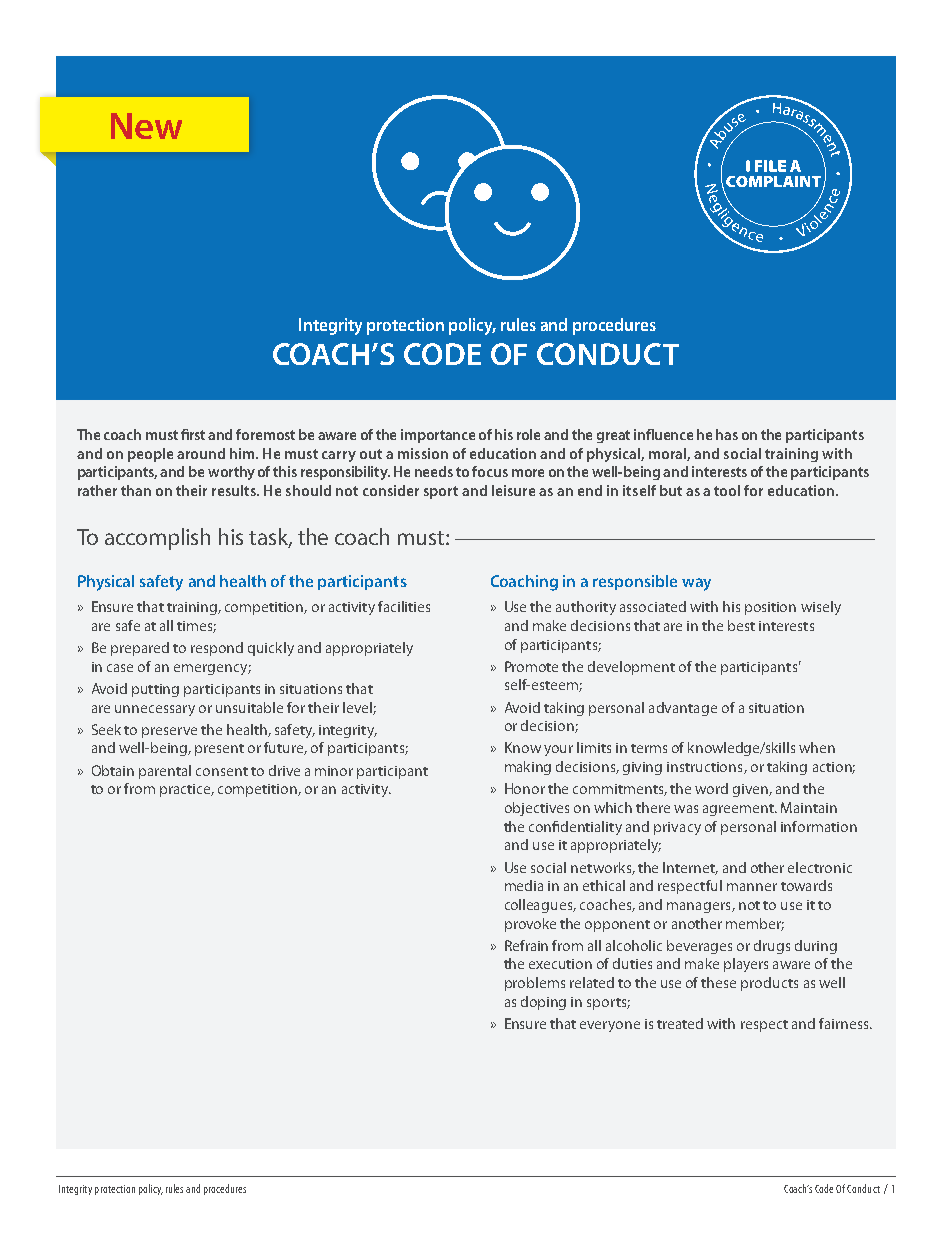 Image resolution: width=952 pixels, height=1233 pixels. What do you see at coordinates (146, 126) in the document?
I see `New` at bounding box center [146, 126].
